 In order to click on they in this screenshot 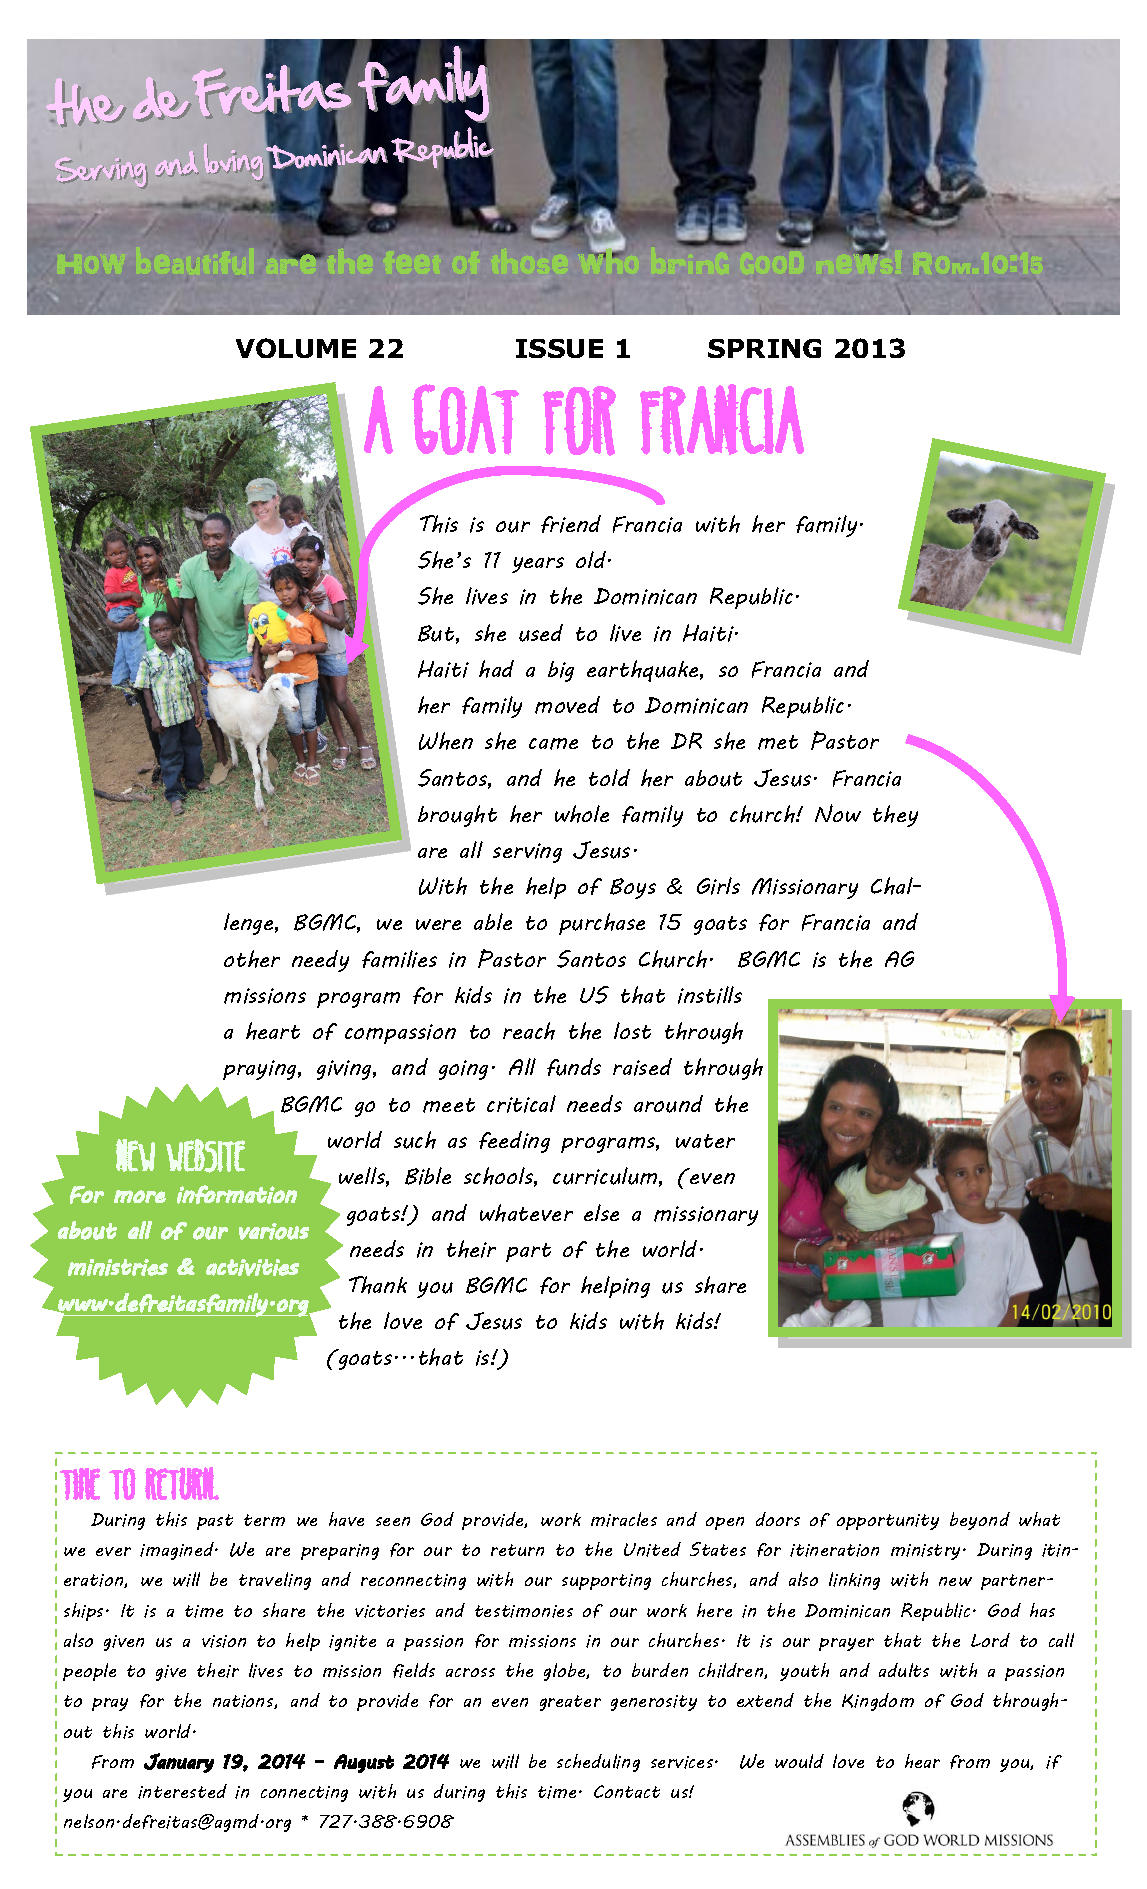, I will do `click(895, 816)`.
